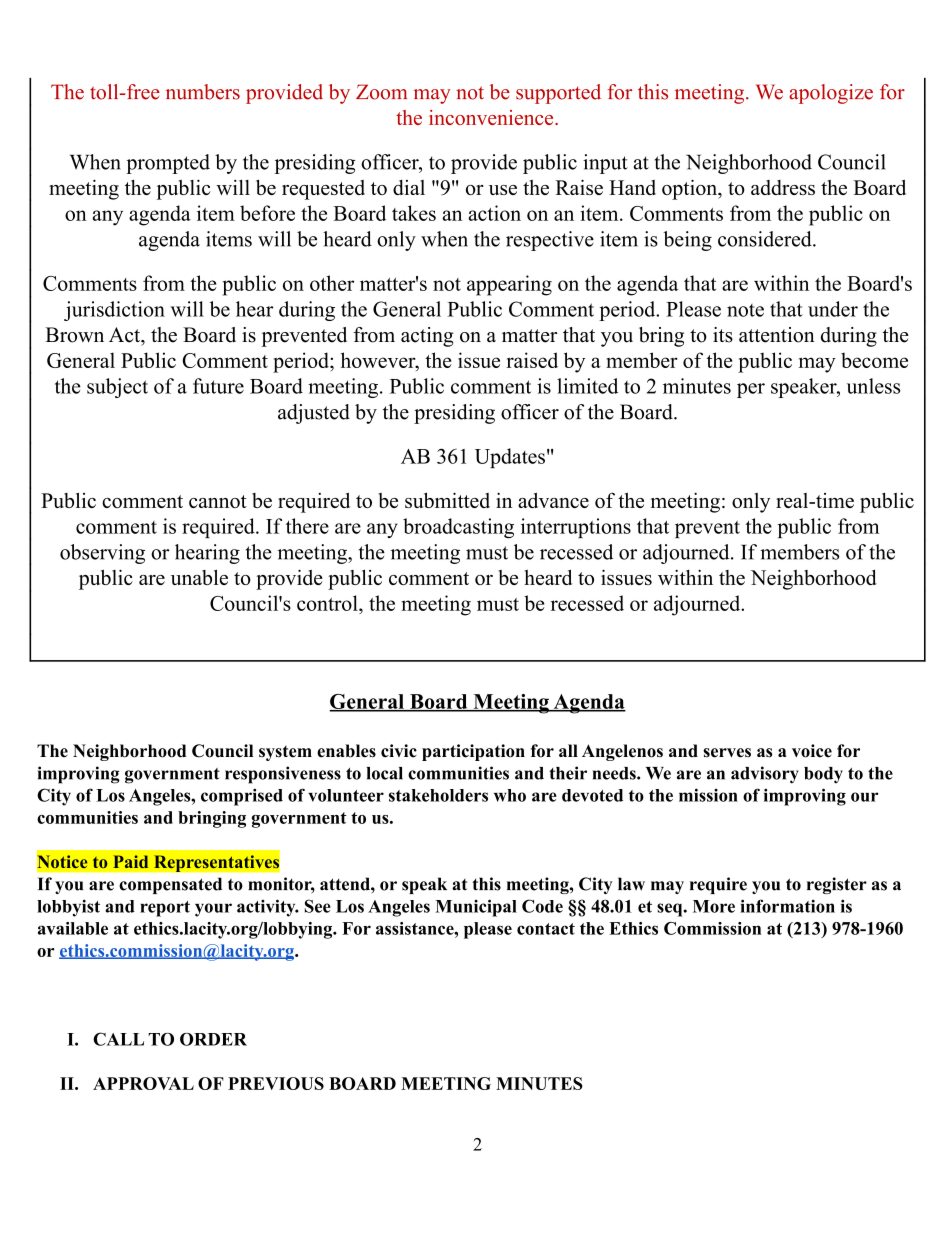 This screenshot has height=1233, width=952. Describe the element at coordinates (492, 117) in the screenshot. I see `inconvenience` at that location.
